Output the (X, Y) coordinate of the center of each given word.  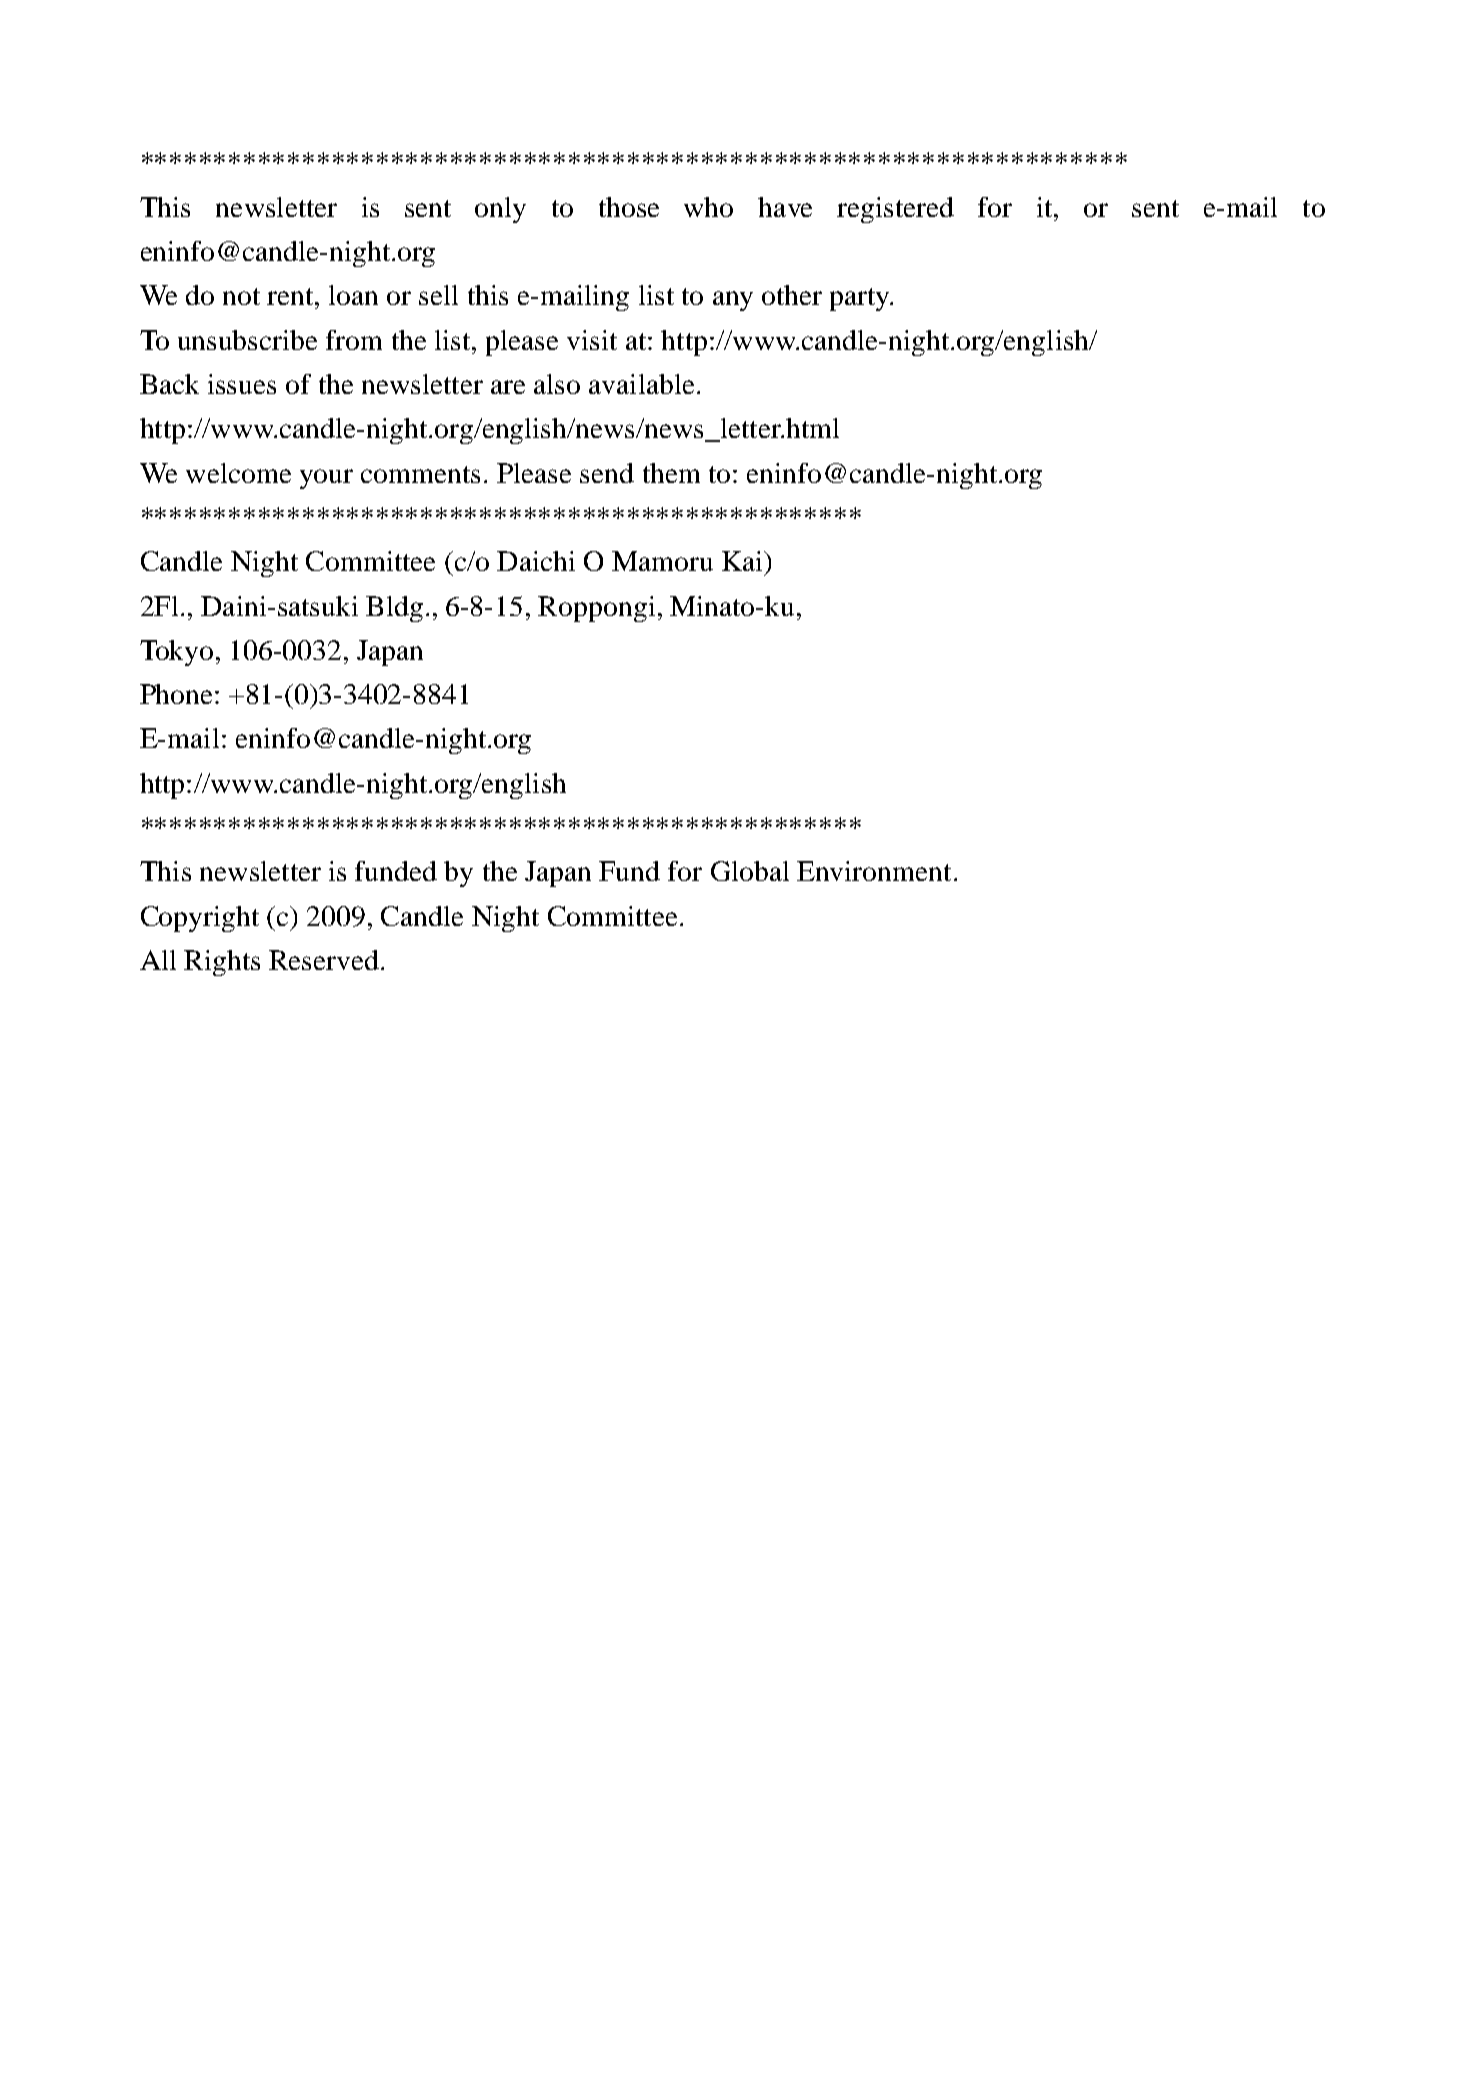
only (500, 210)
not (241, 296)
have (785, 207)
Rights (222, 963)
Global (750, 871)
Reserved (324, 960)
